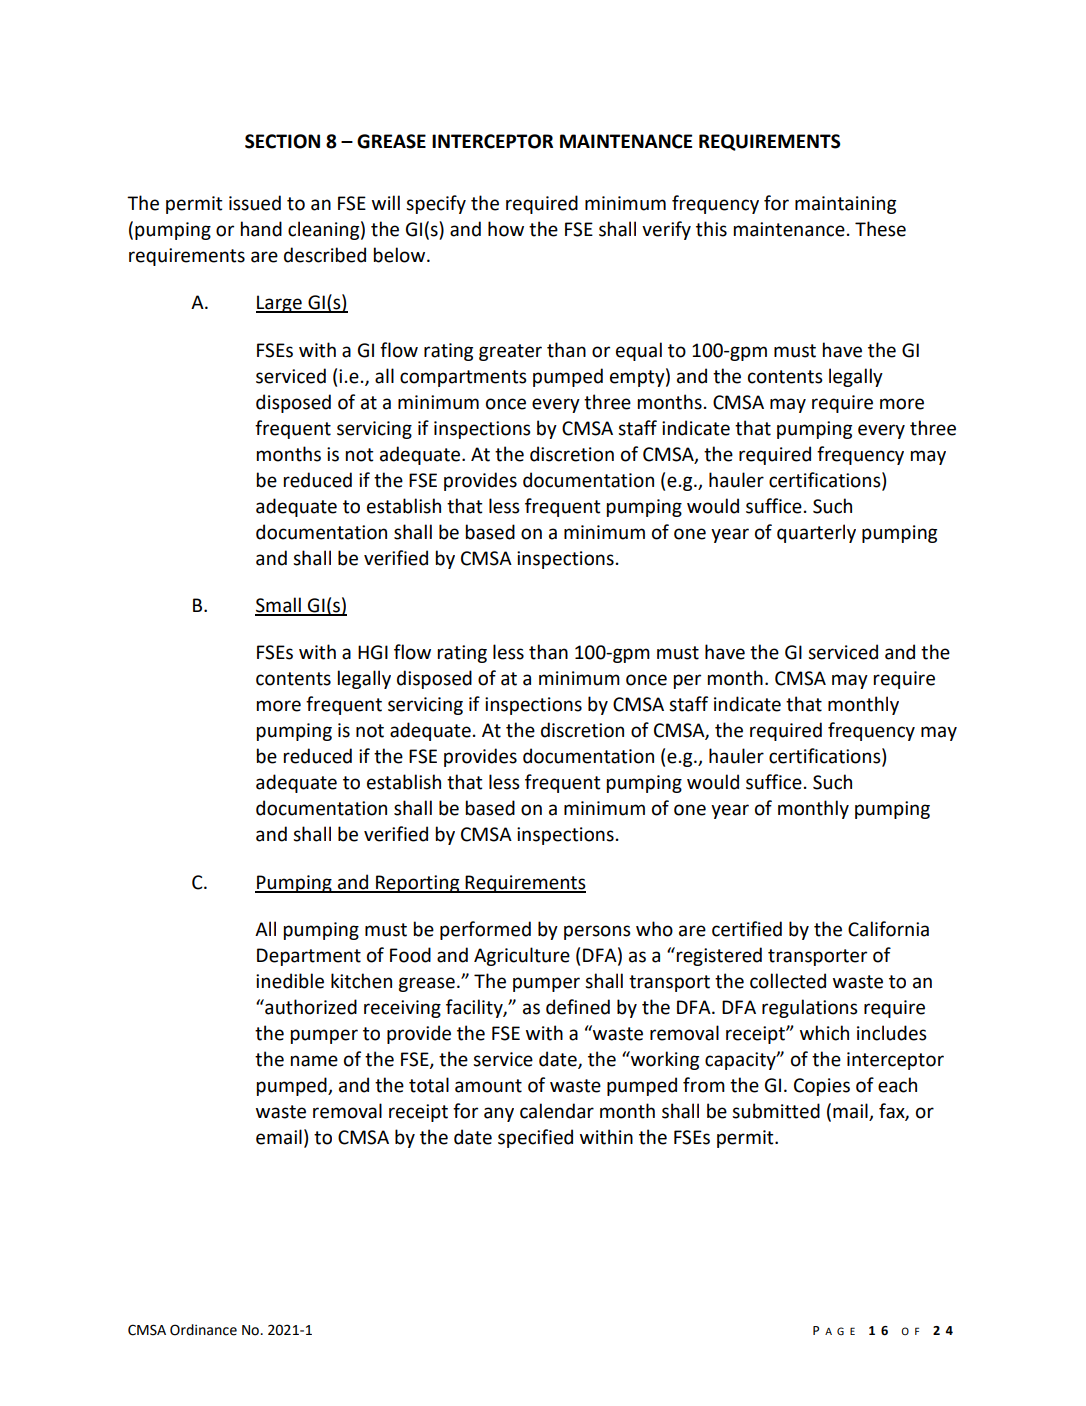 The width and height of the screenshot is (1086, 1406). What do you see at coordinates (840, 1331) in the screenshot?
I see `AGE` at bounding box center [840, 1331].
